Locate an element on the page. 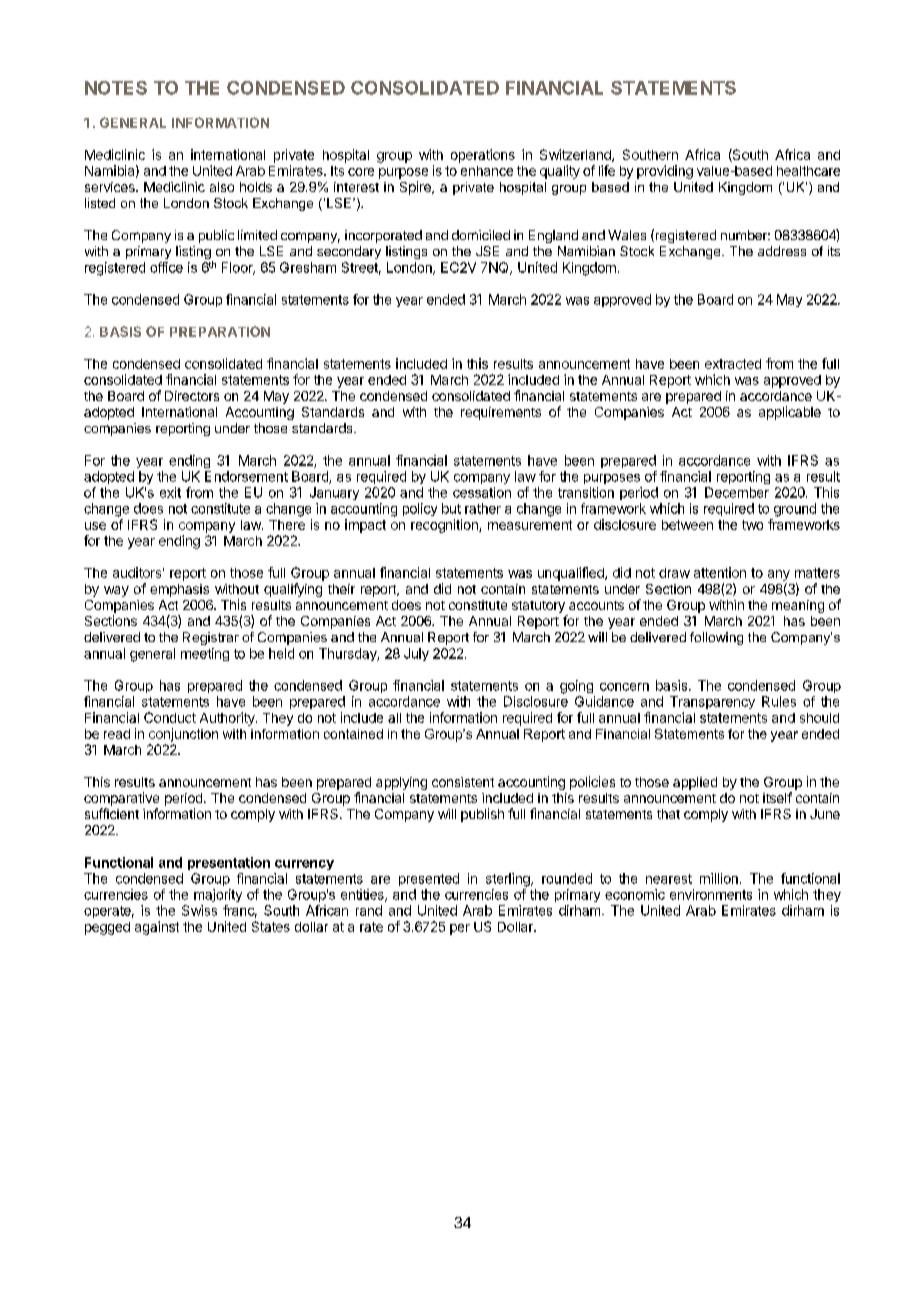 The image size is (924, 1308). operations is located at coordinates (483, 156).
